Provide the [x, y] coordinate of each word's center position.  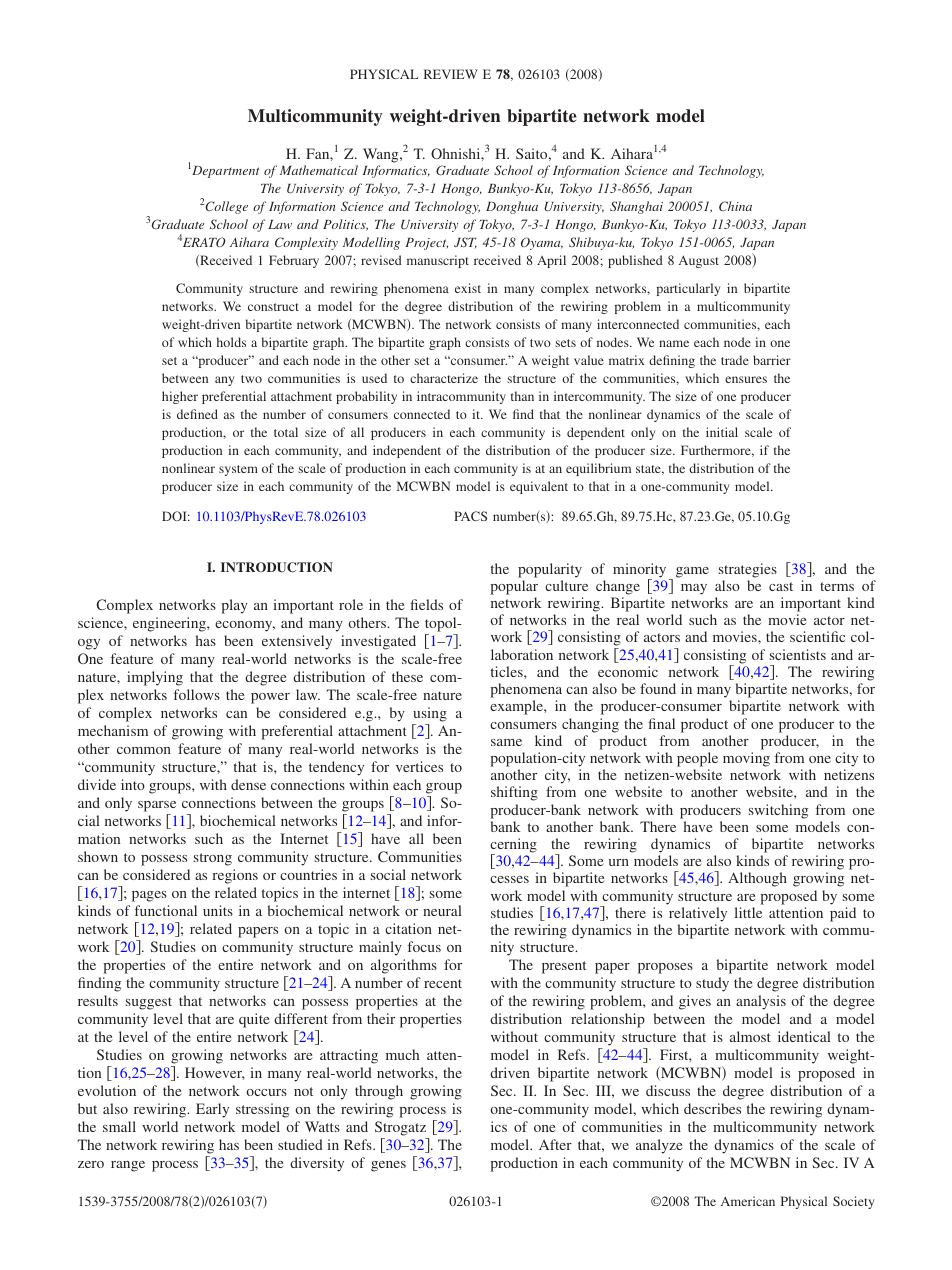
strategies [748, 570]
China [735, 206]
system [238, 470]
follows [197, 694]
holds [231, 342]
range [128, 1166]
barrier [772, 360]
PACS [470, 516]
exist [468, 288]
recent [443, 983]
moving [746, 759]
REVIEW [451, 74]
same [506, 742]
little [748, 912]
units [218, 910]
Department [225, 172]
